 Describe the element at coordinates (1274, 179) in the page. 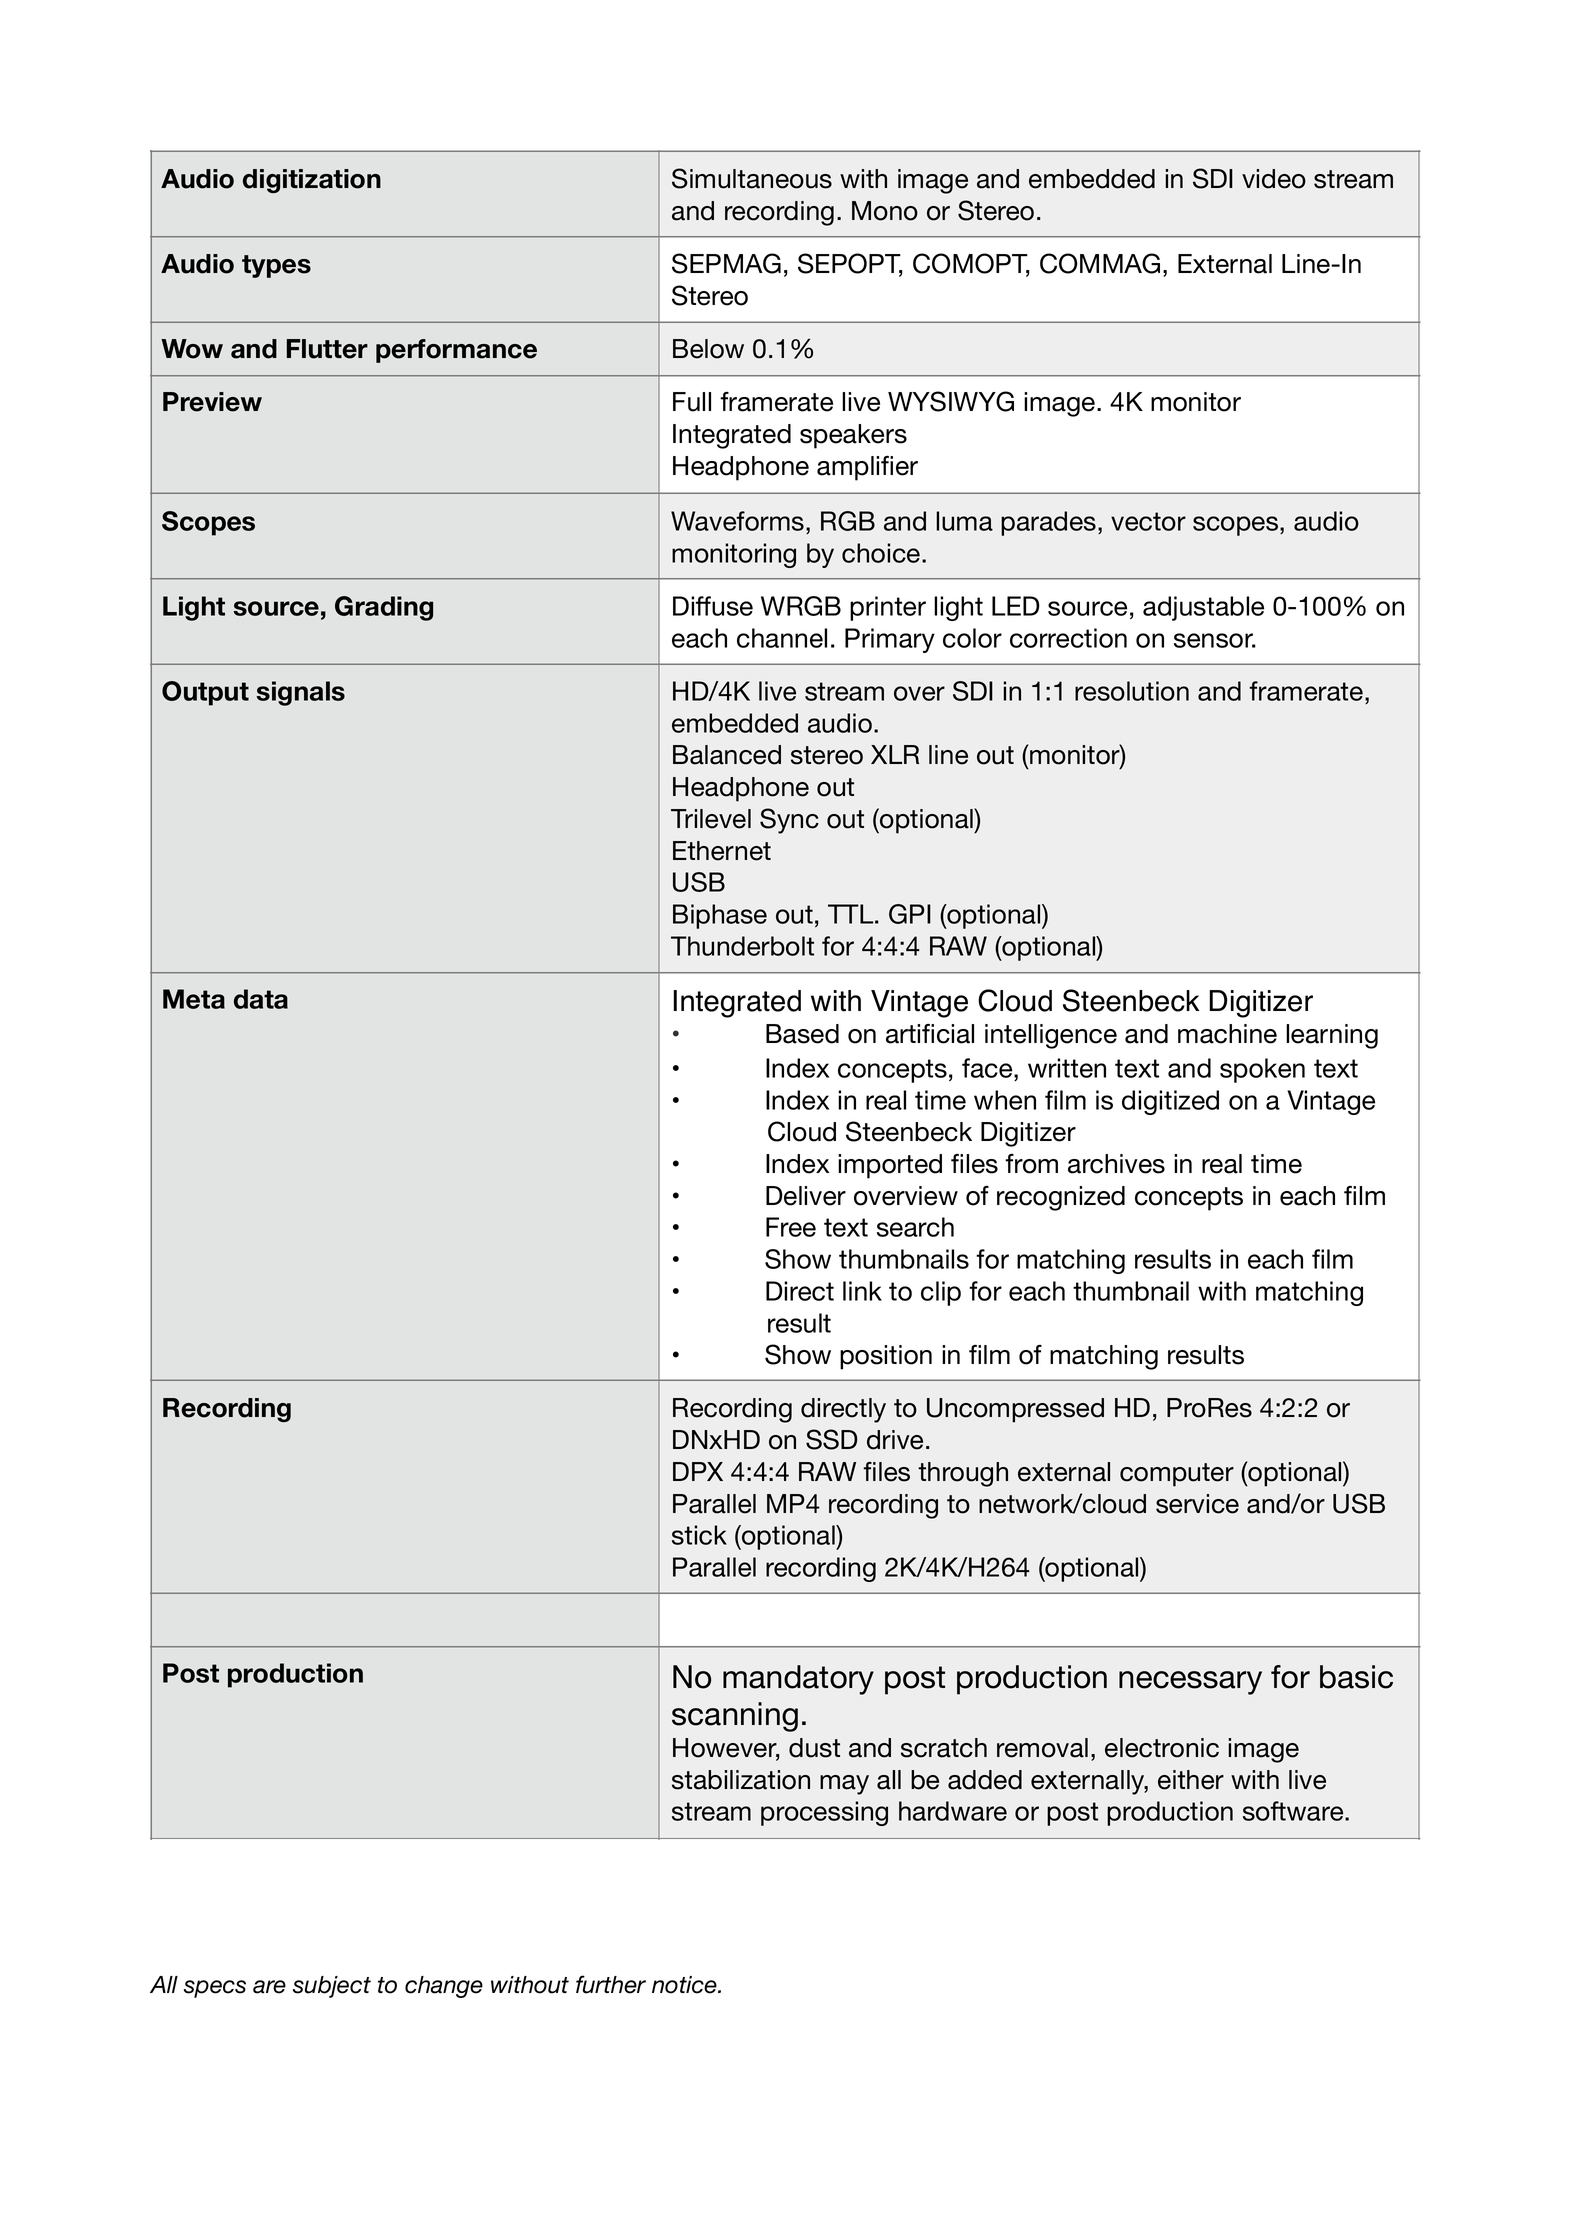

I see `video` at that location.
